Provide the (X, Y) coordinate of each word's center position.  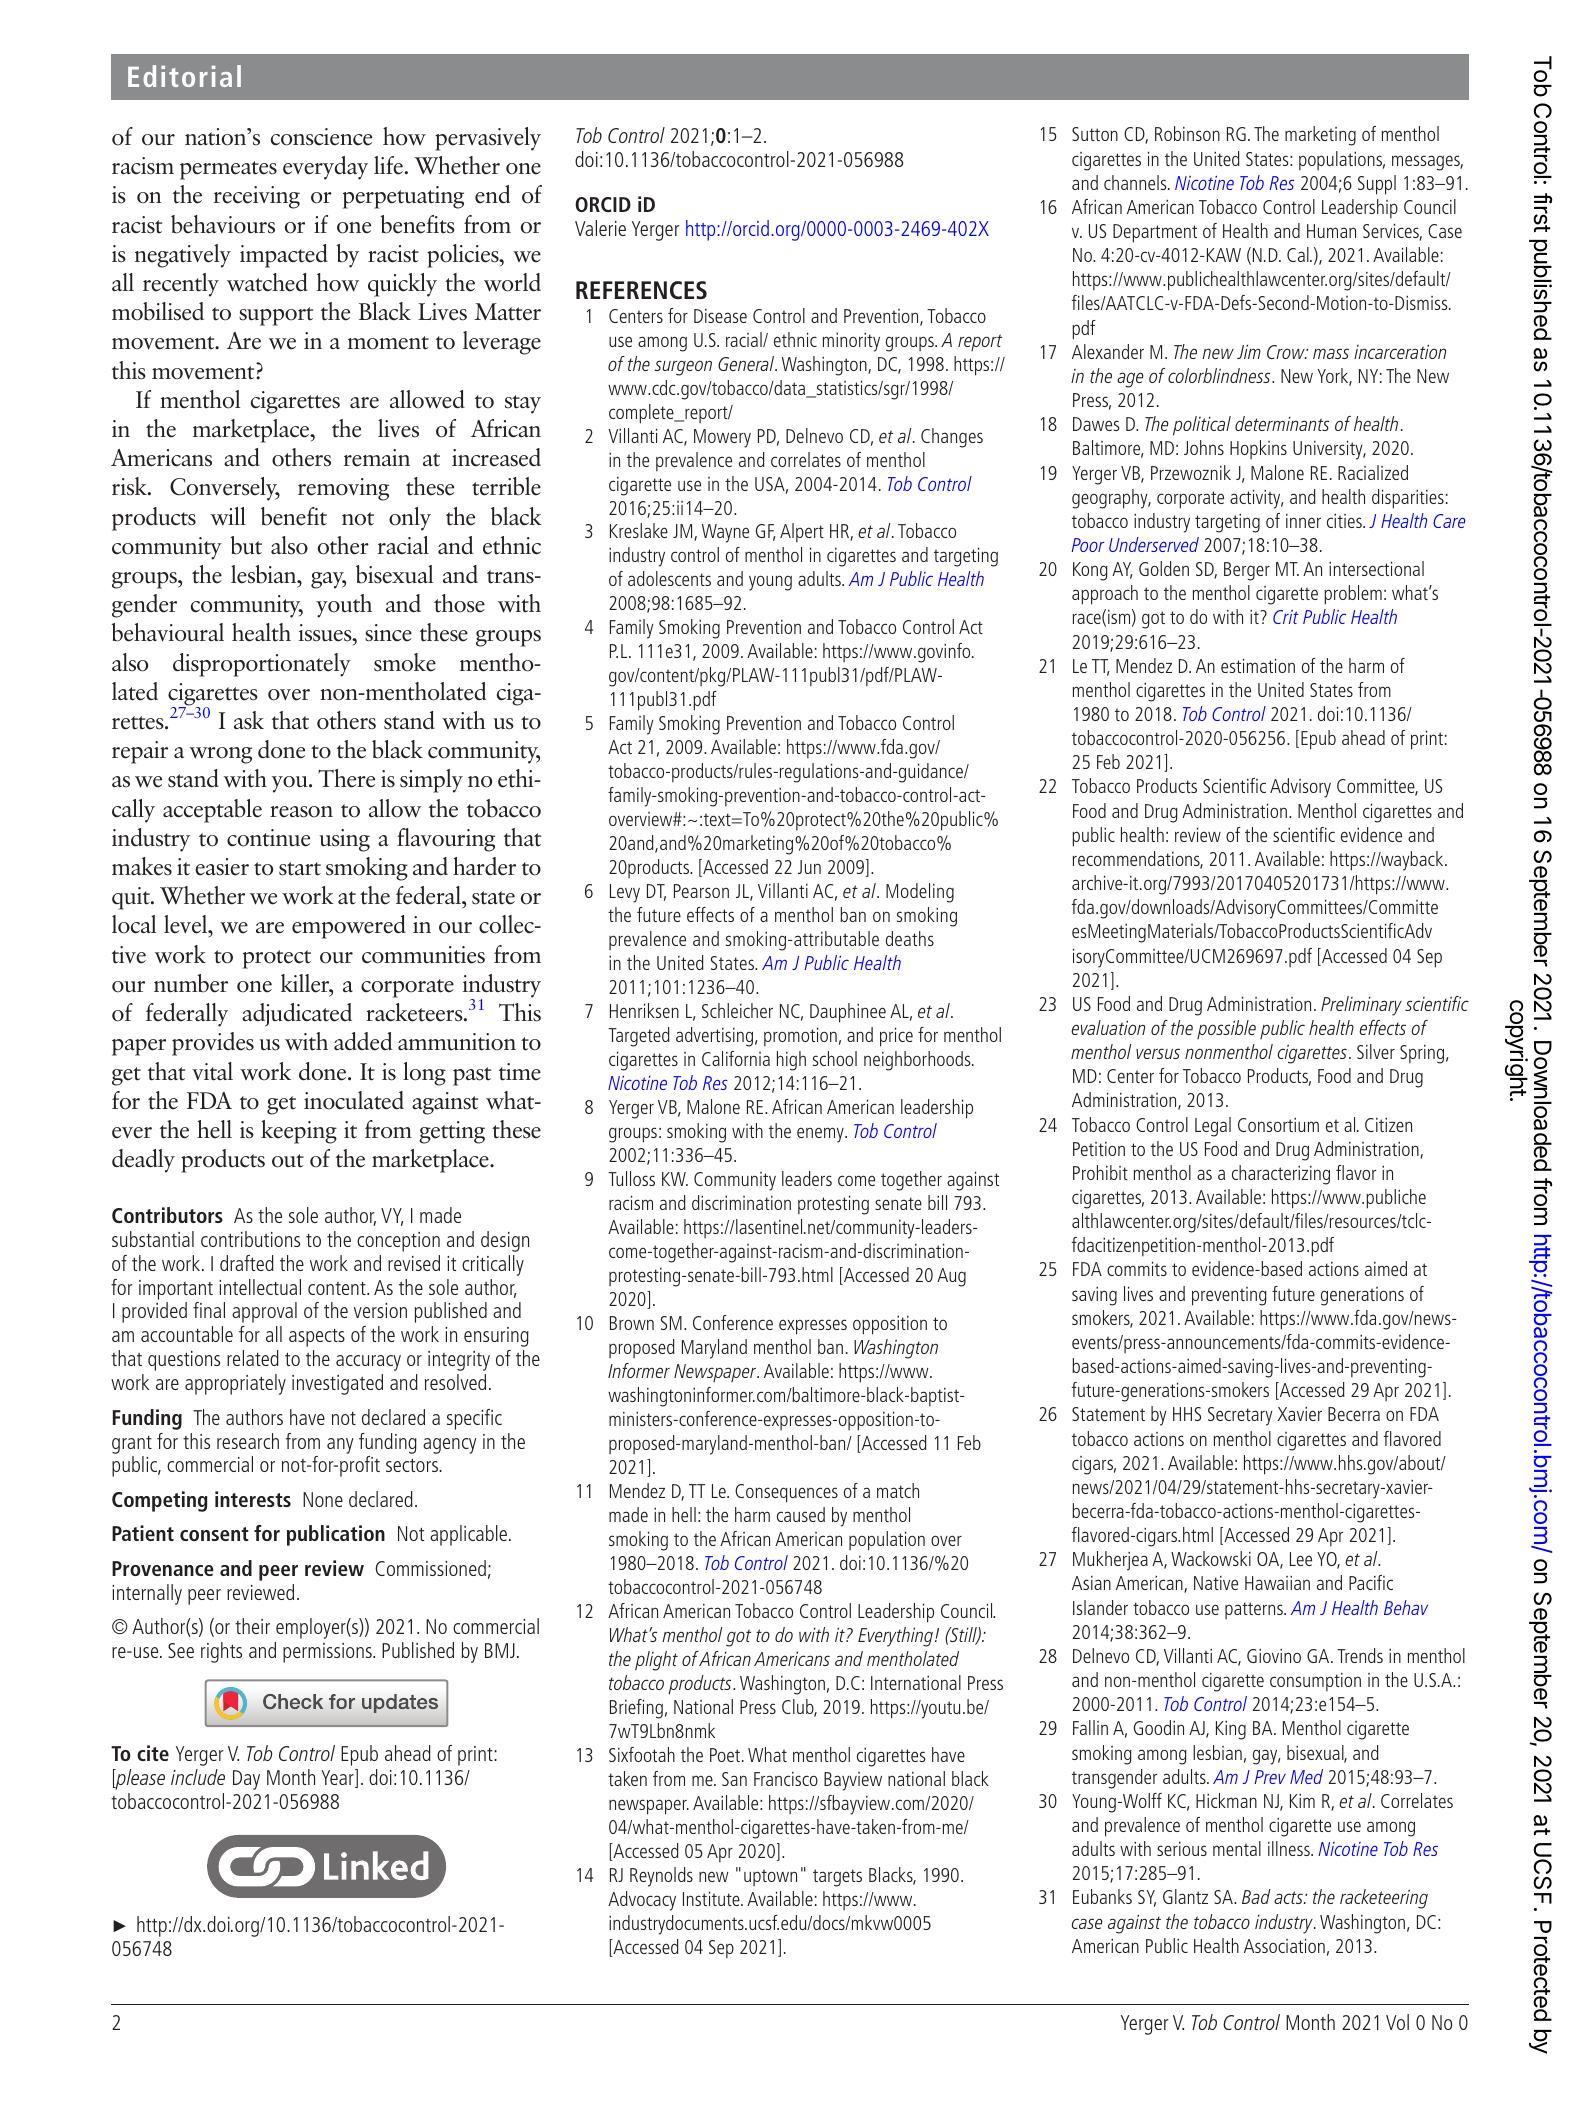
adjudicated (297, 1015)
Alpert (802, 532)
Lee (1301, 1559)
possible (1226, 1029)
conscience (321, 137)
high (791, 1061)
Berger (1247, 571)
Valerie (600, 228)
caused (801, 1514)
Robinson (1187, 133)
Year (338, 1778)
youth (344, 606)
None (323, 1499)
